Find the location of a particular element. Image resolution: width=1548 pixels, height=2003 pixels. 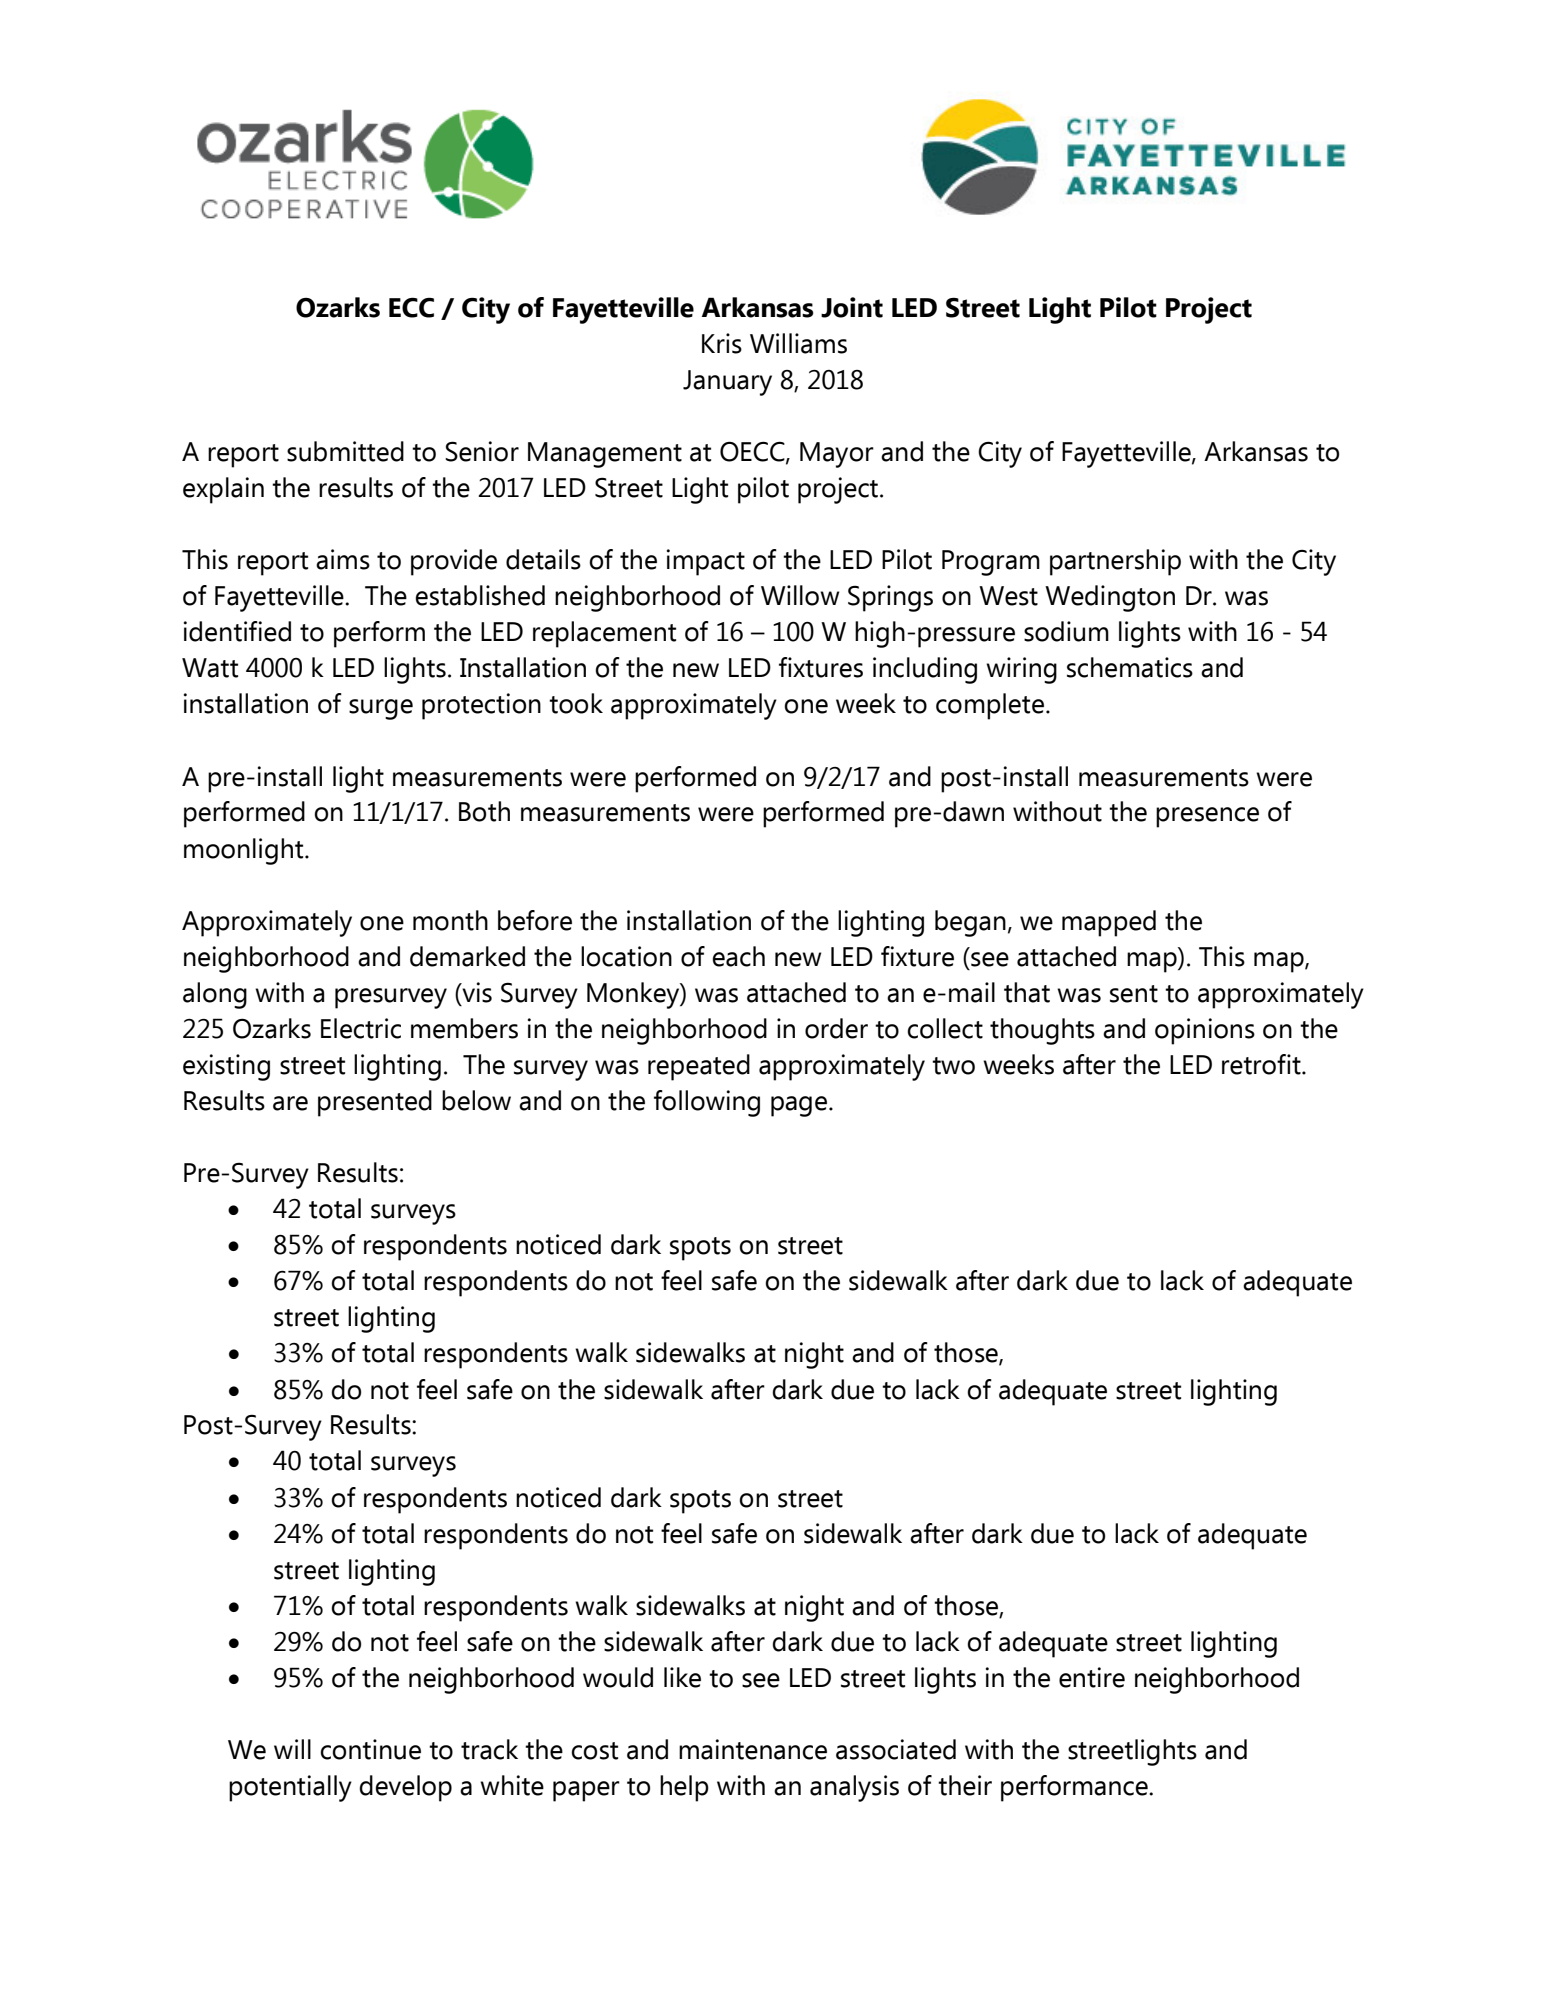

Joint is located at coordinates (852, 307).
